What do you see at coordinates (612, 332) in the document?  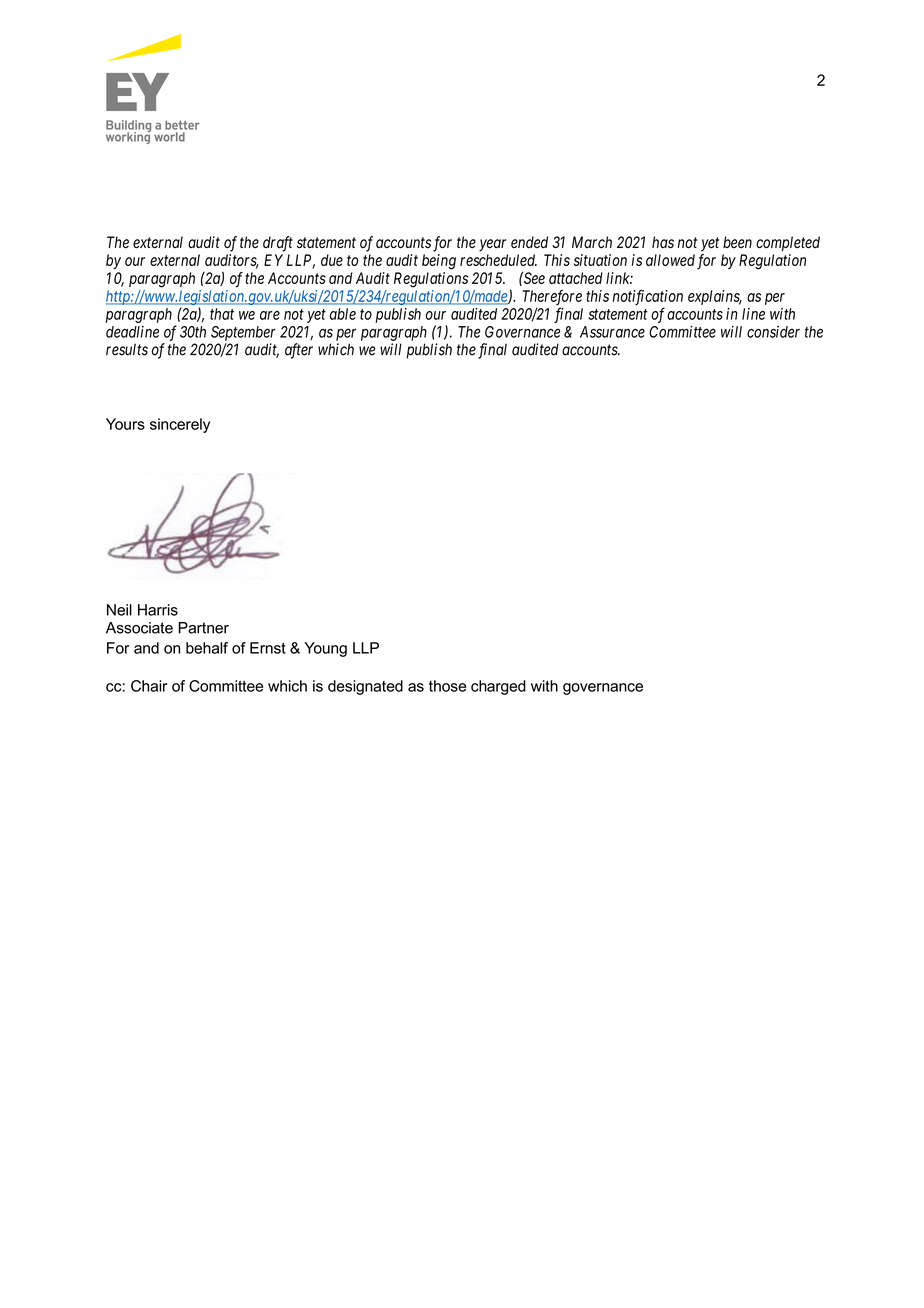 I see `Assurance` at bounding box center [612, 332].
